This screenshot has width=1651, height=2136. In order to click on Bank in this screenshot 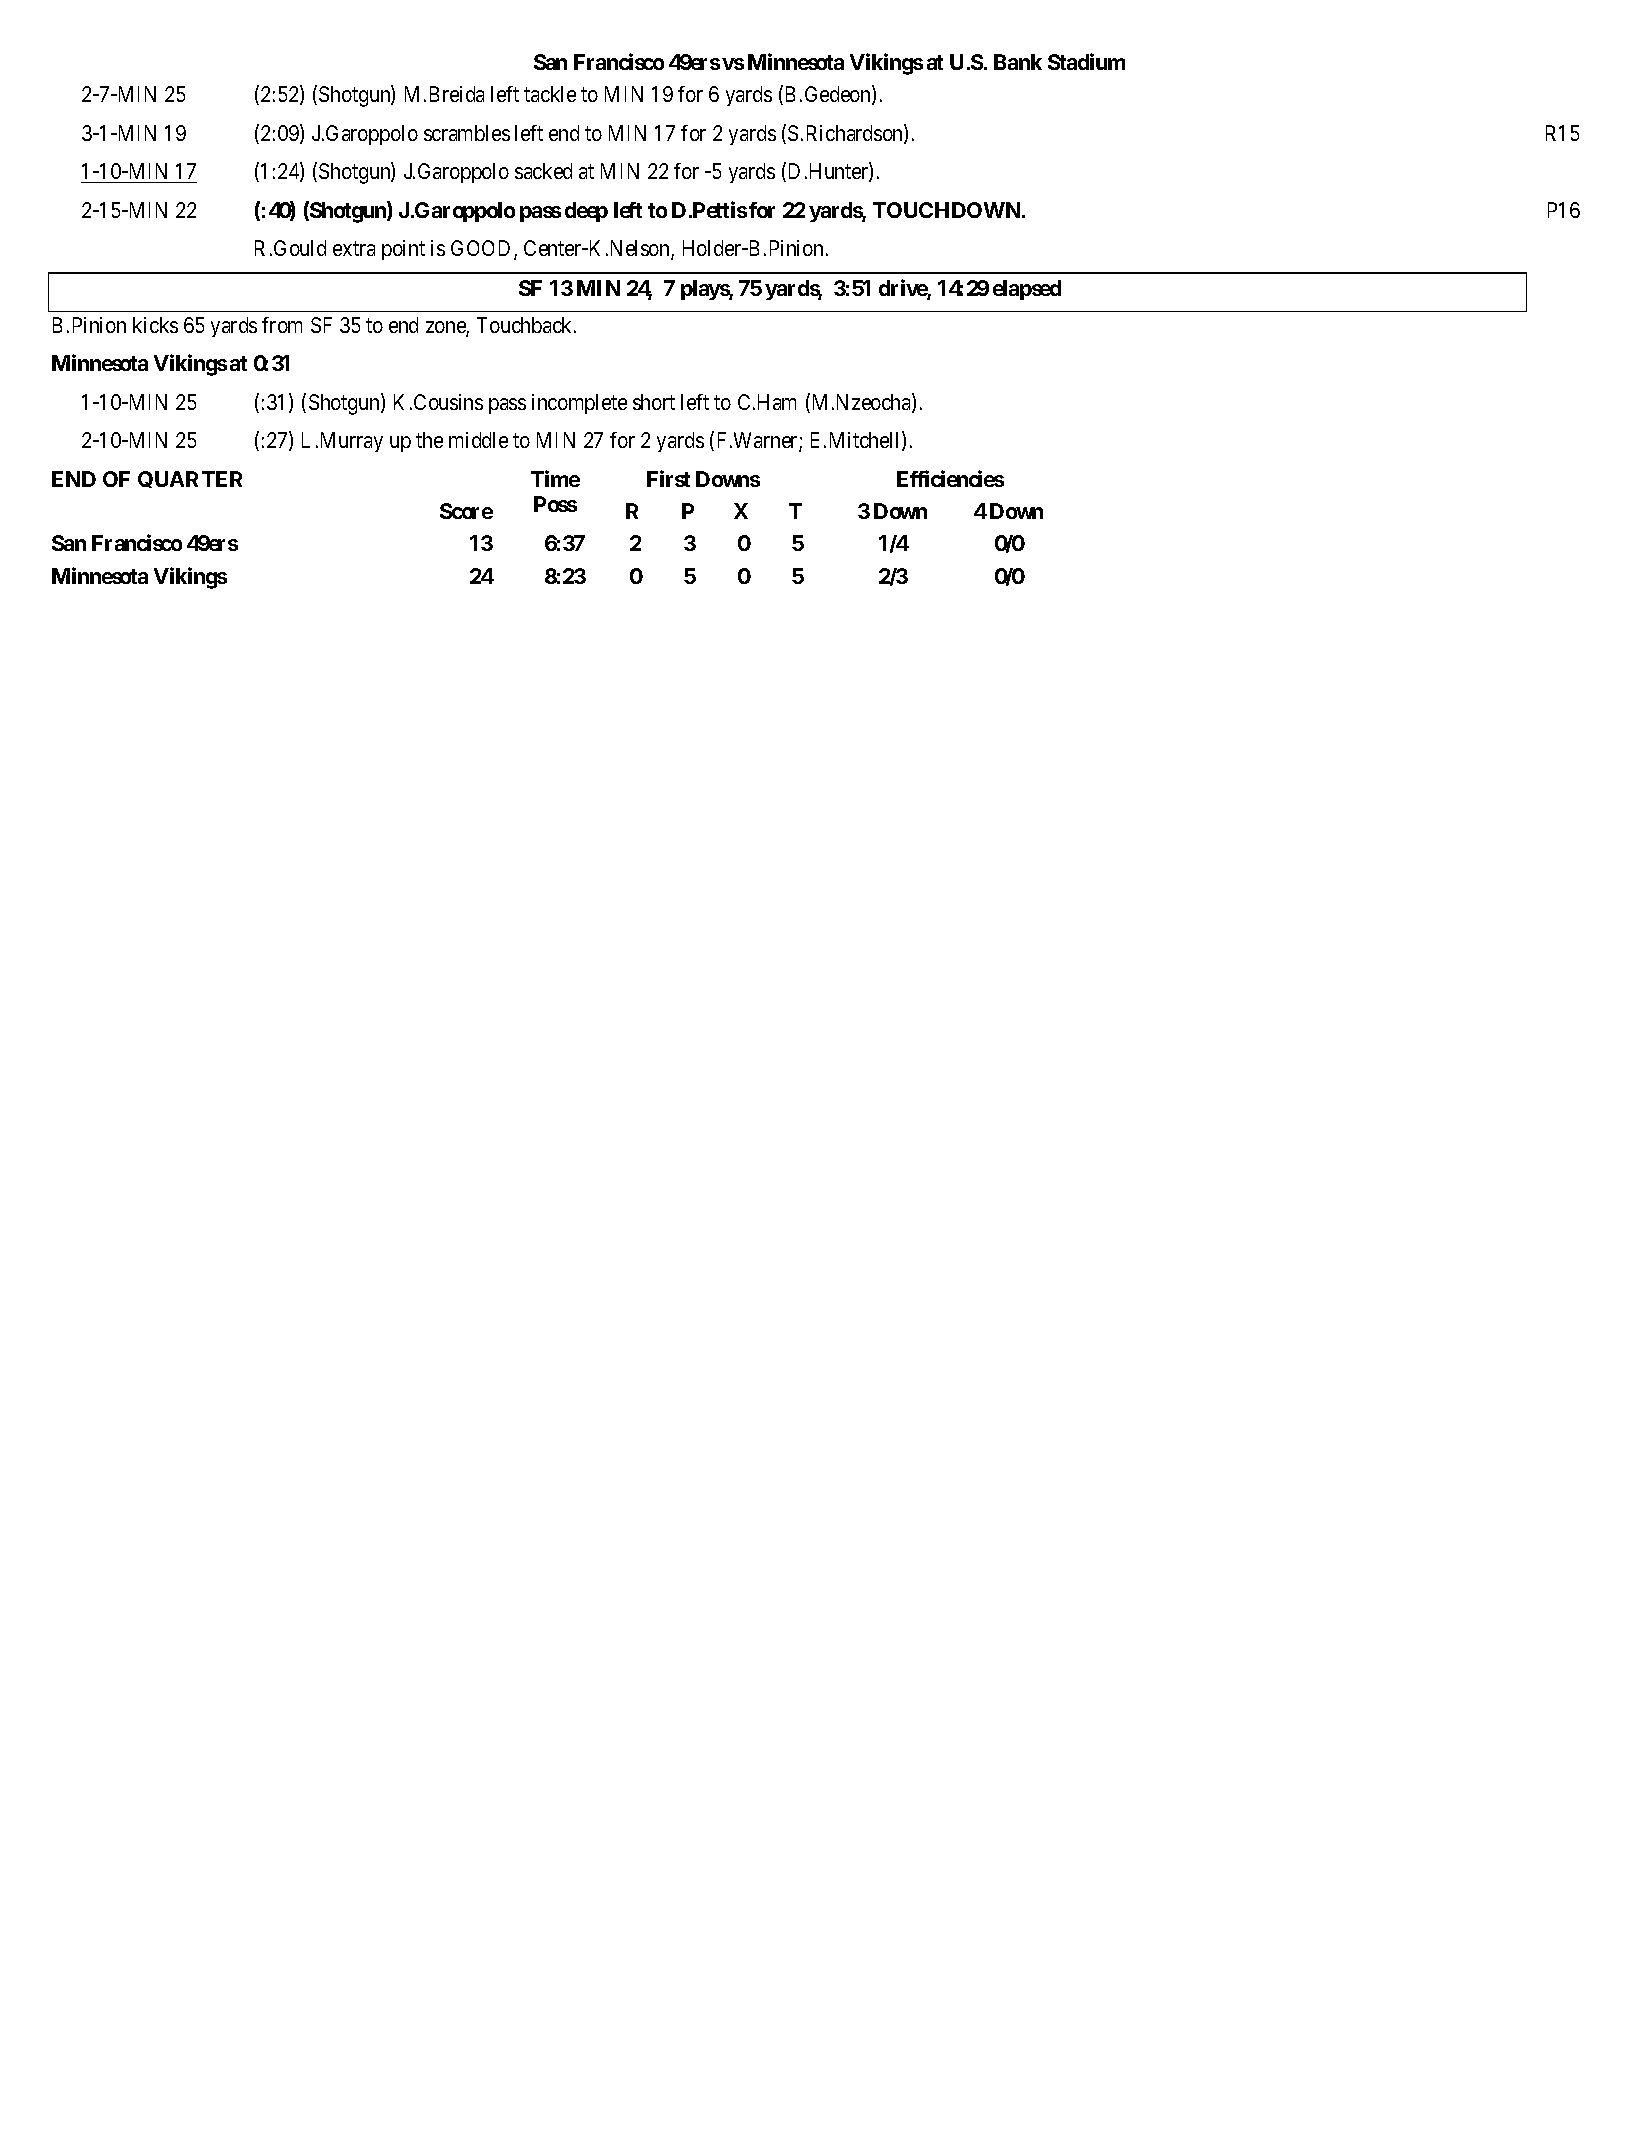, I will do `click(1018, 62)`.
